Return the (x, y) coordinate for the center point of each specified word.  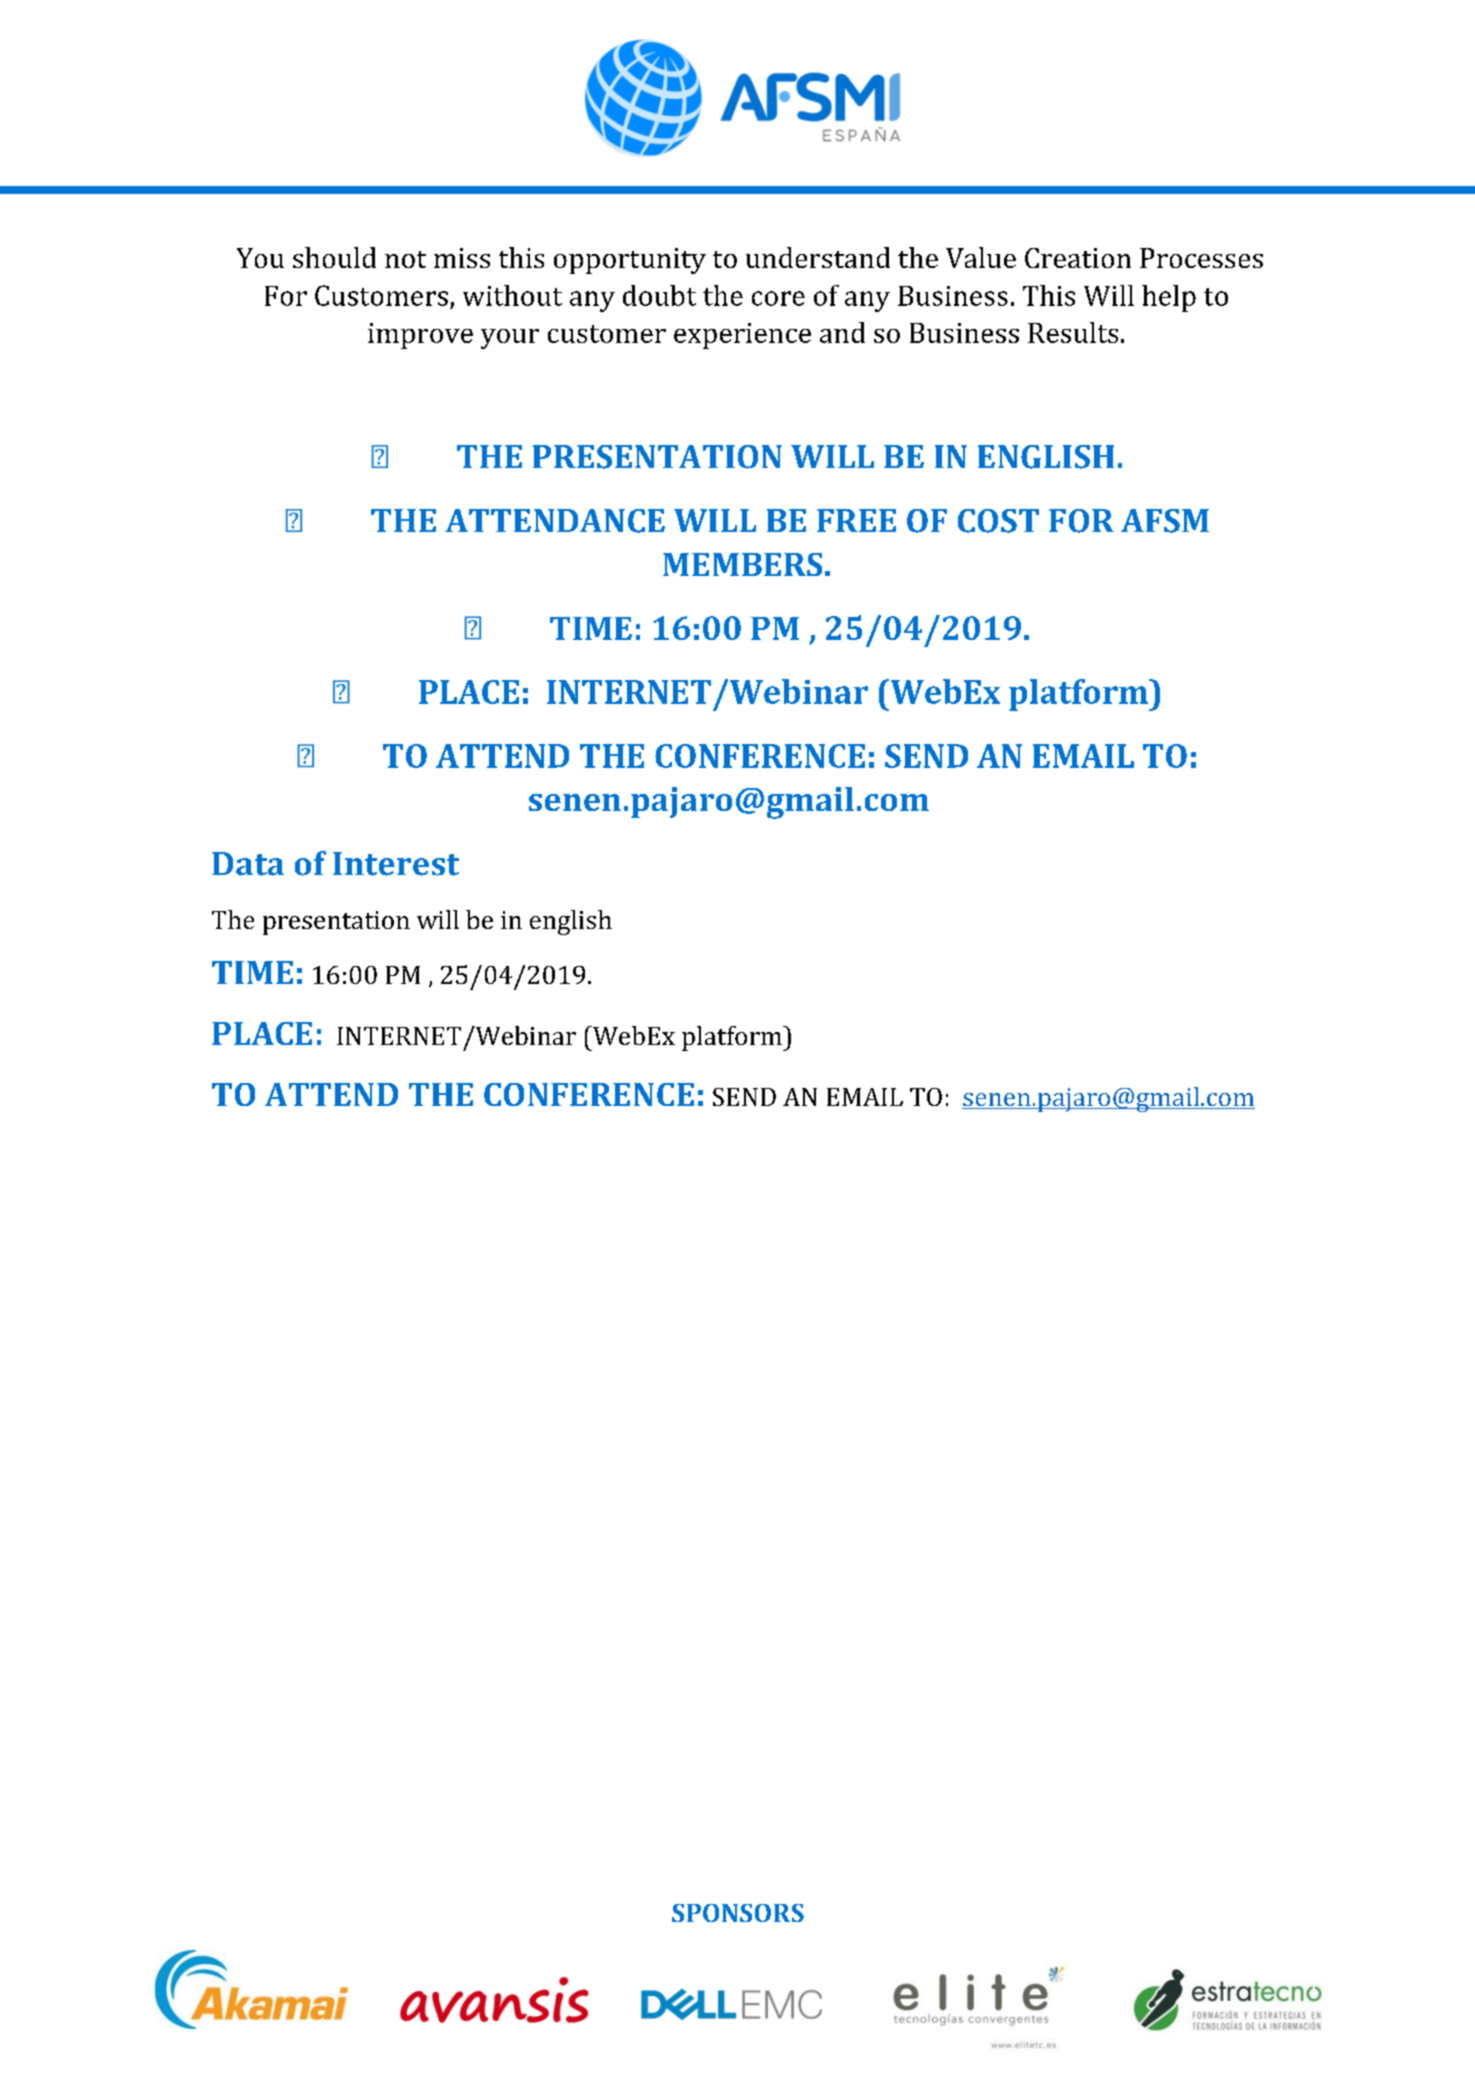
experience (742, 336)
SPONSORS (738, 1913)
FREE (856, 520)
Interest (396, 864)
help (1169, 298)
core (778, 298)
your (510, 339)
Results (1073, 332)
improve (420, 336)
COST (998, 521)
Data (248, 864)
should (334, 257)
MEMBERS (742, 564)
